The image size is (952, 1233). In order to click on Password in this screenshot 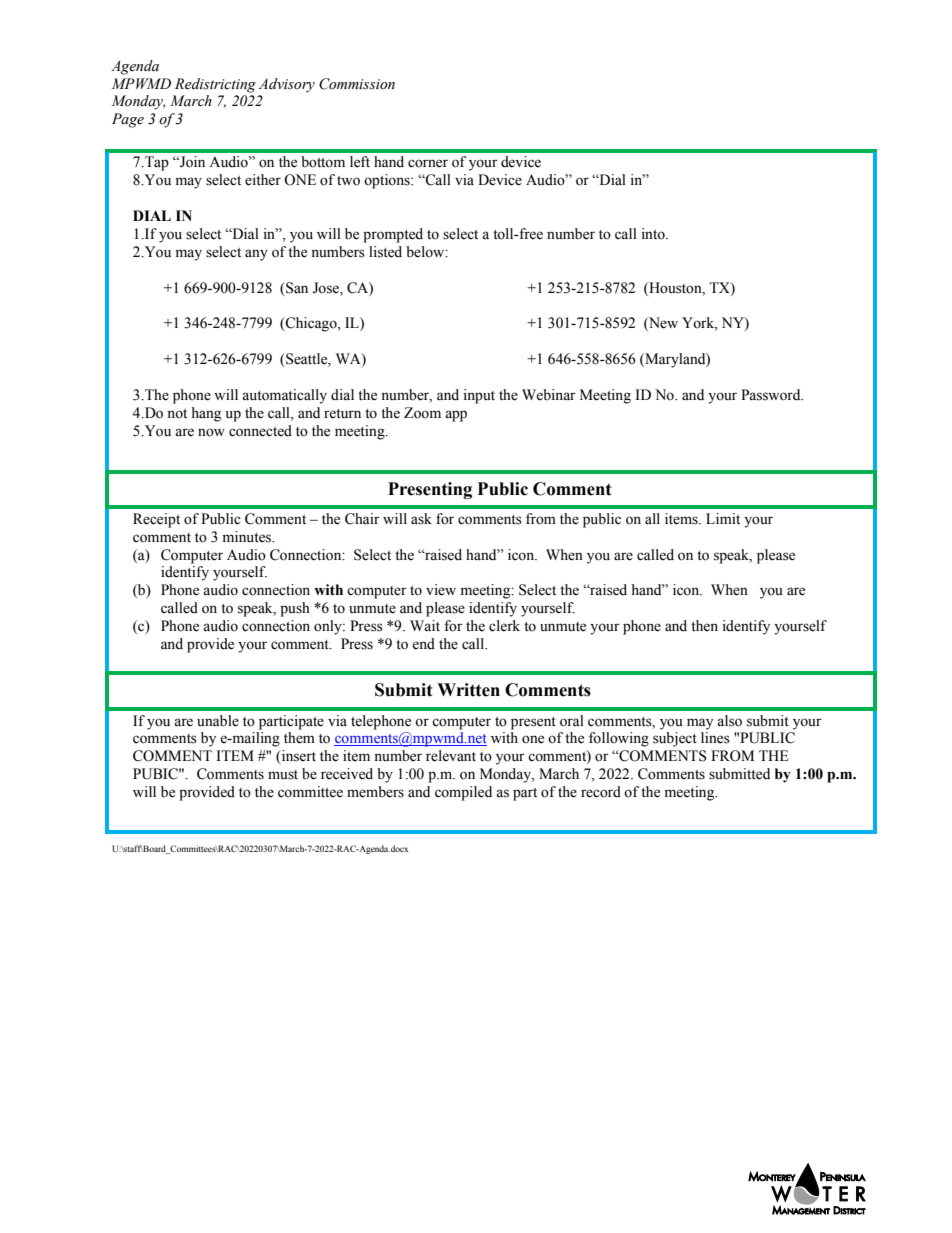, I will do `click(772, 395)`.
